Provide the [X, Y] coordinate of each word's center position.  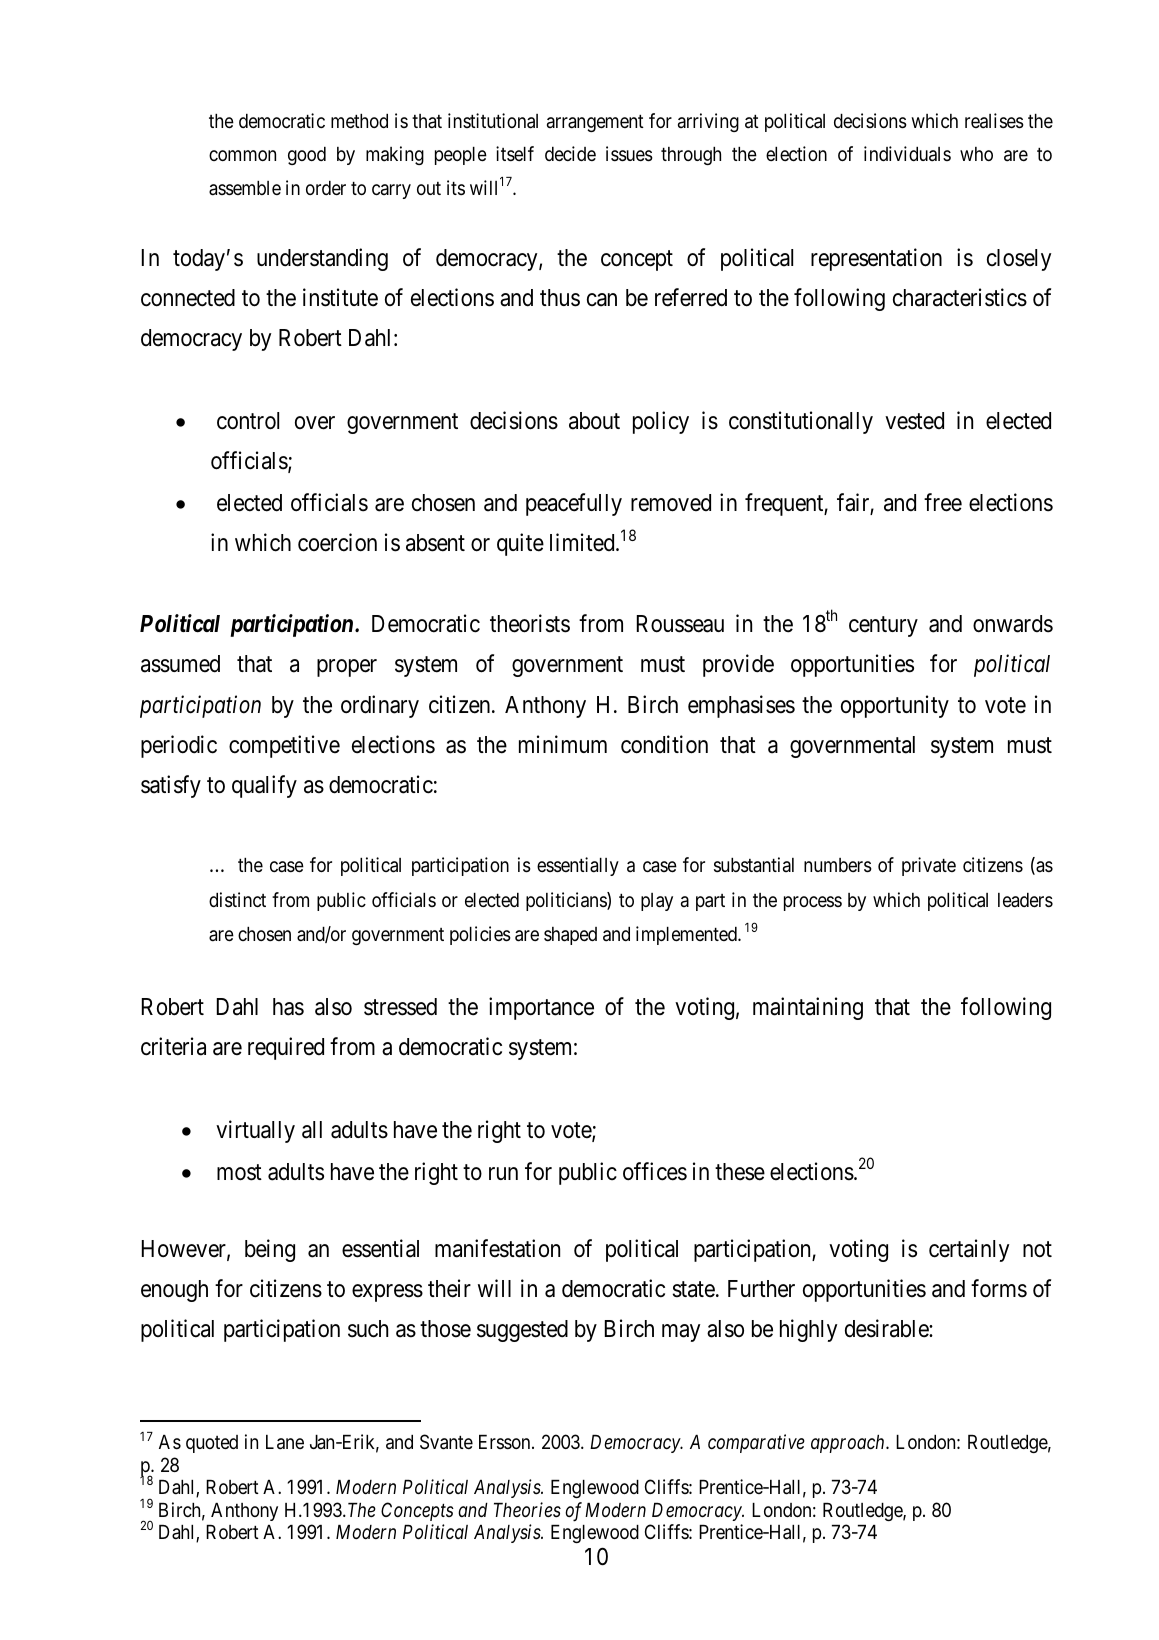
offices [655, 1171]
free [943, 502]
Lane [285, 1442]
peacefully [574, 504]
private [929, 866]
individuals [907, 154]
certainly [969, 1250]
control [248, 421]
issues [629, 154]
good [307, 156]
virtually [255, 1131]
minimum [563, 744]
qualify [264, 786]
